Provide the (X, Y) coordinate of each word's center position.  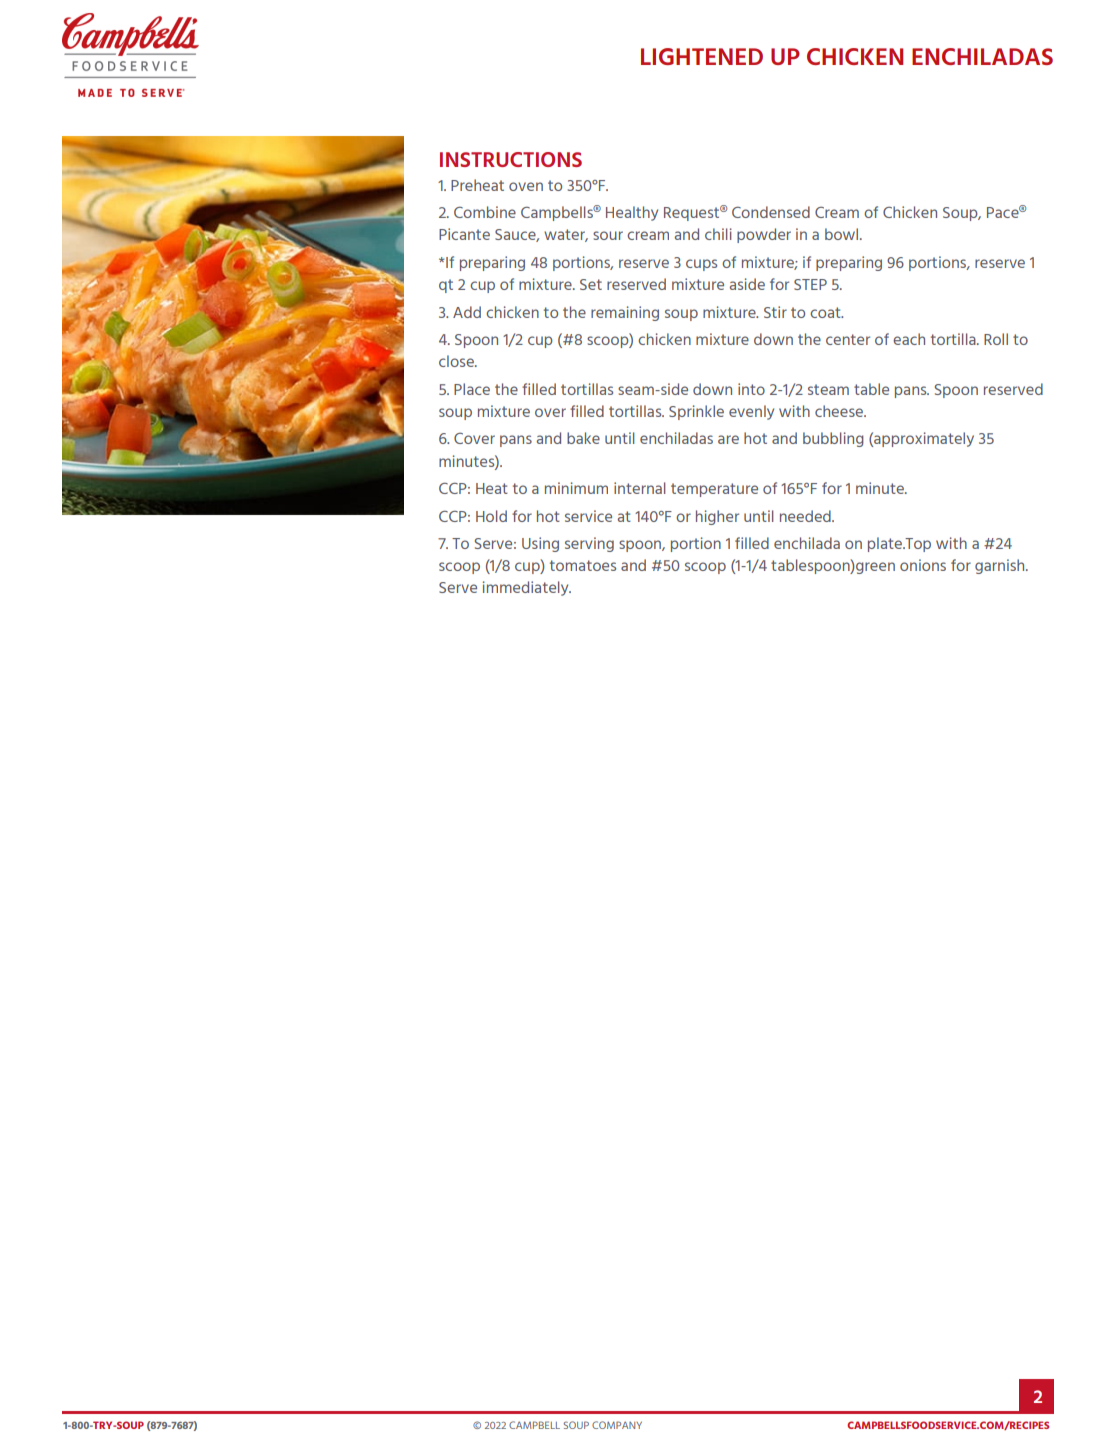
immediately (527, 588)
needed (806, 516)
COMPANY (617, 1425)
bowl (843, 234)
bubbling (833, 439)
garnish (1001, 566)
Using (540, 544)
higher (717, 517)
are (728, 439)
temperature (714, 490)
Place (472, 389)
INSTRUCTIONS (511, 159)
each (909, 339)
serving (589, 544)
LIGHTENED (702, 56)
